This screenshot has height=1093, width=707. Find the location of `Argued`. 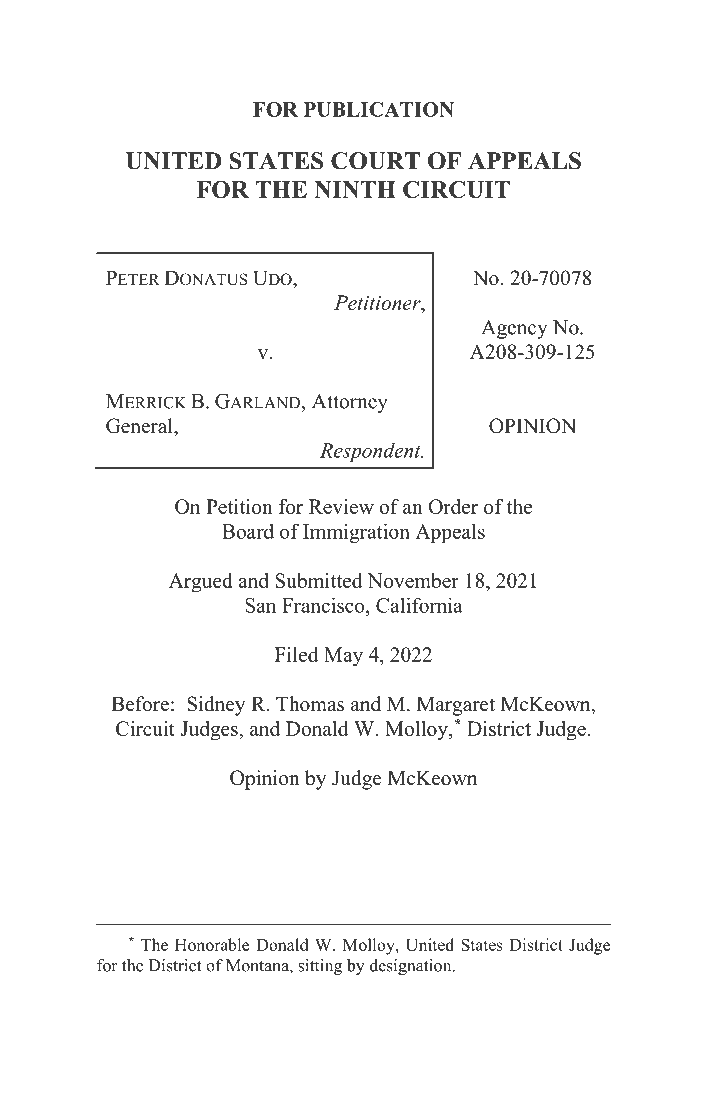

Argued is located at coordinates (201, 583).
